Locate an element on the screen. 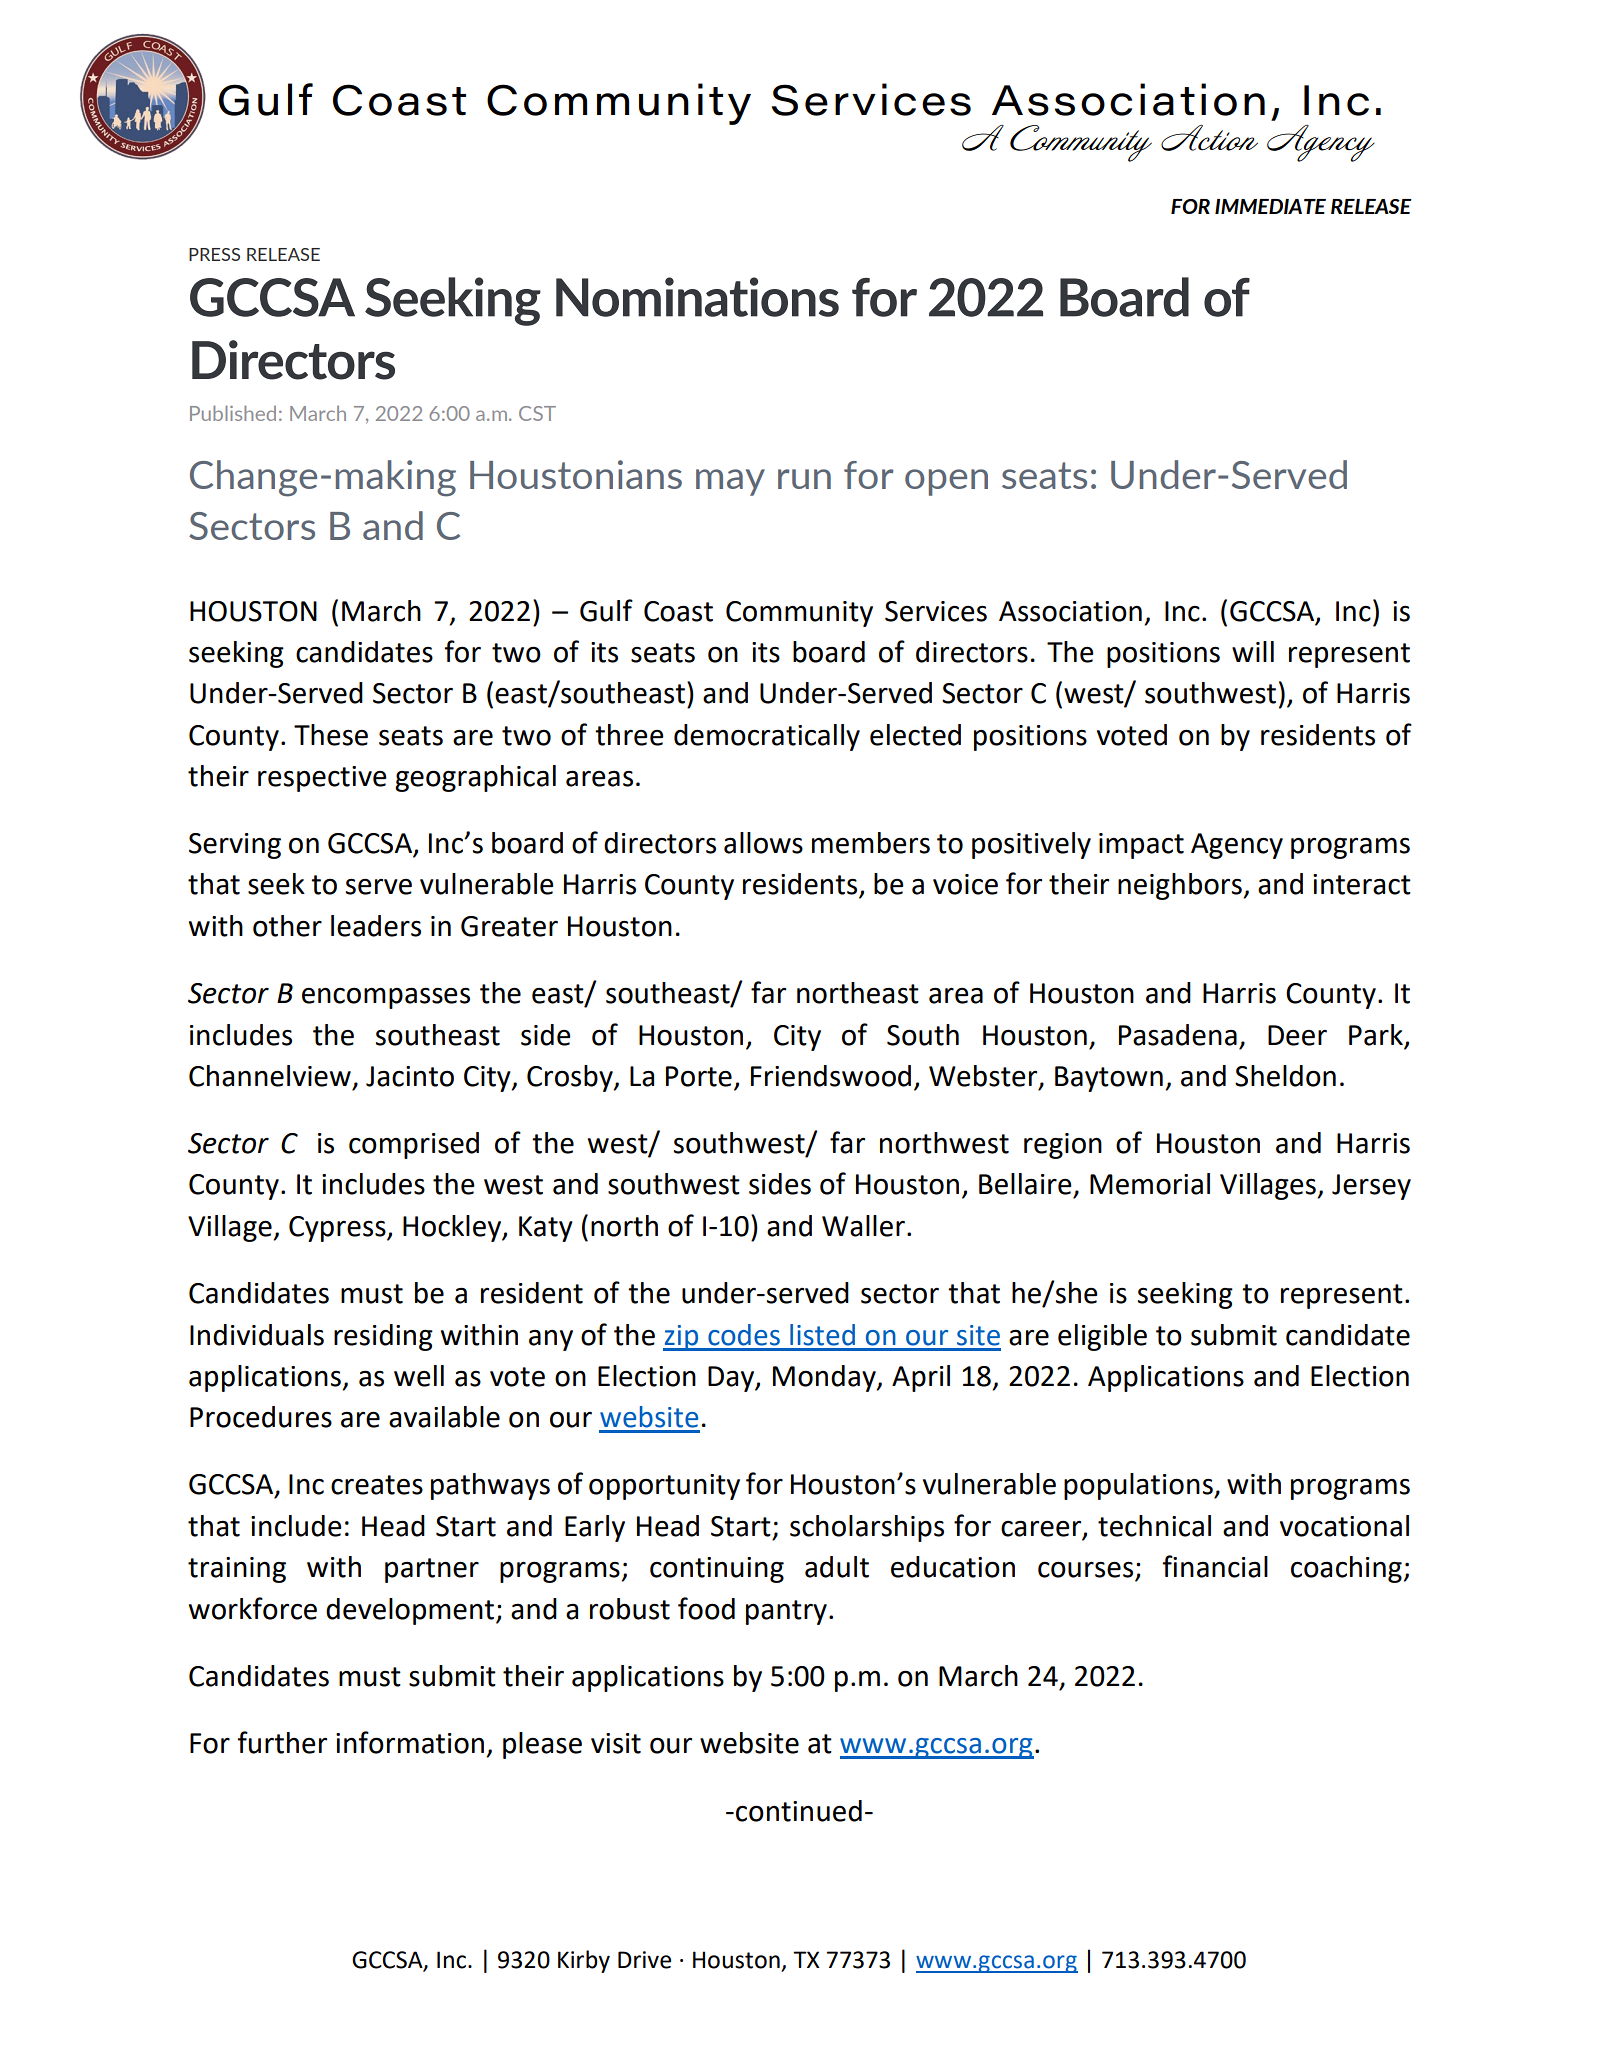 Image resolution: width=1599 pixels, height=2069 pixels. respective is located at coordinates (322, 779).
